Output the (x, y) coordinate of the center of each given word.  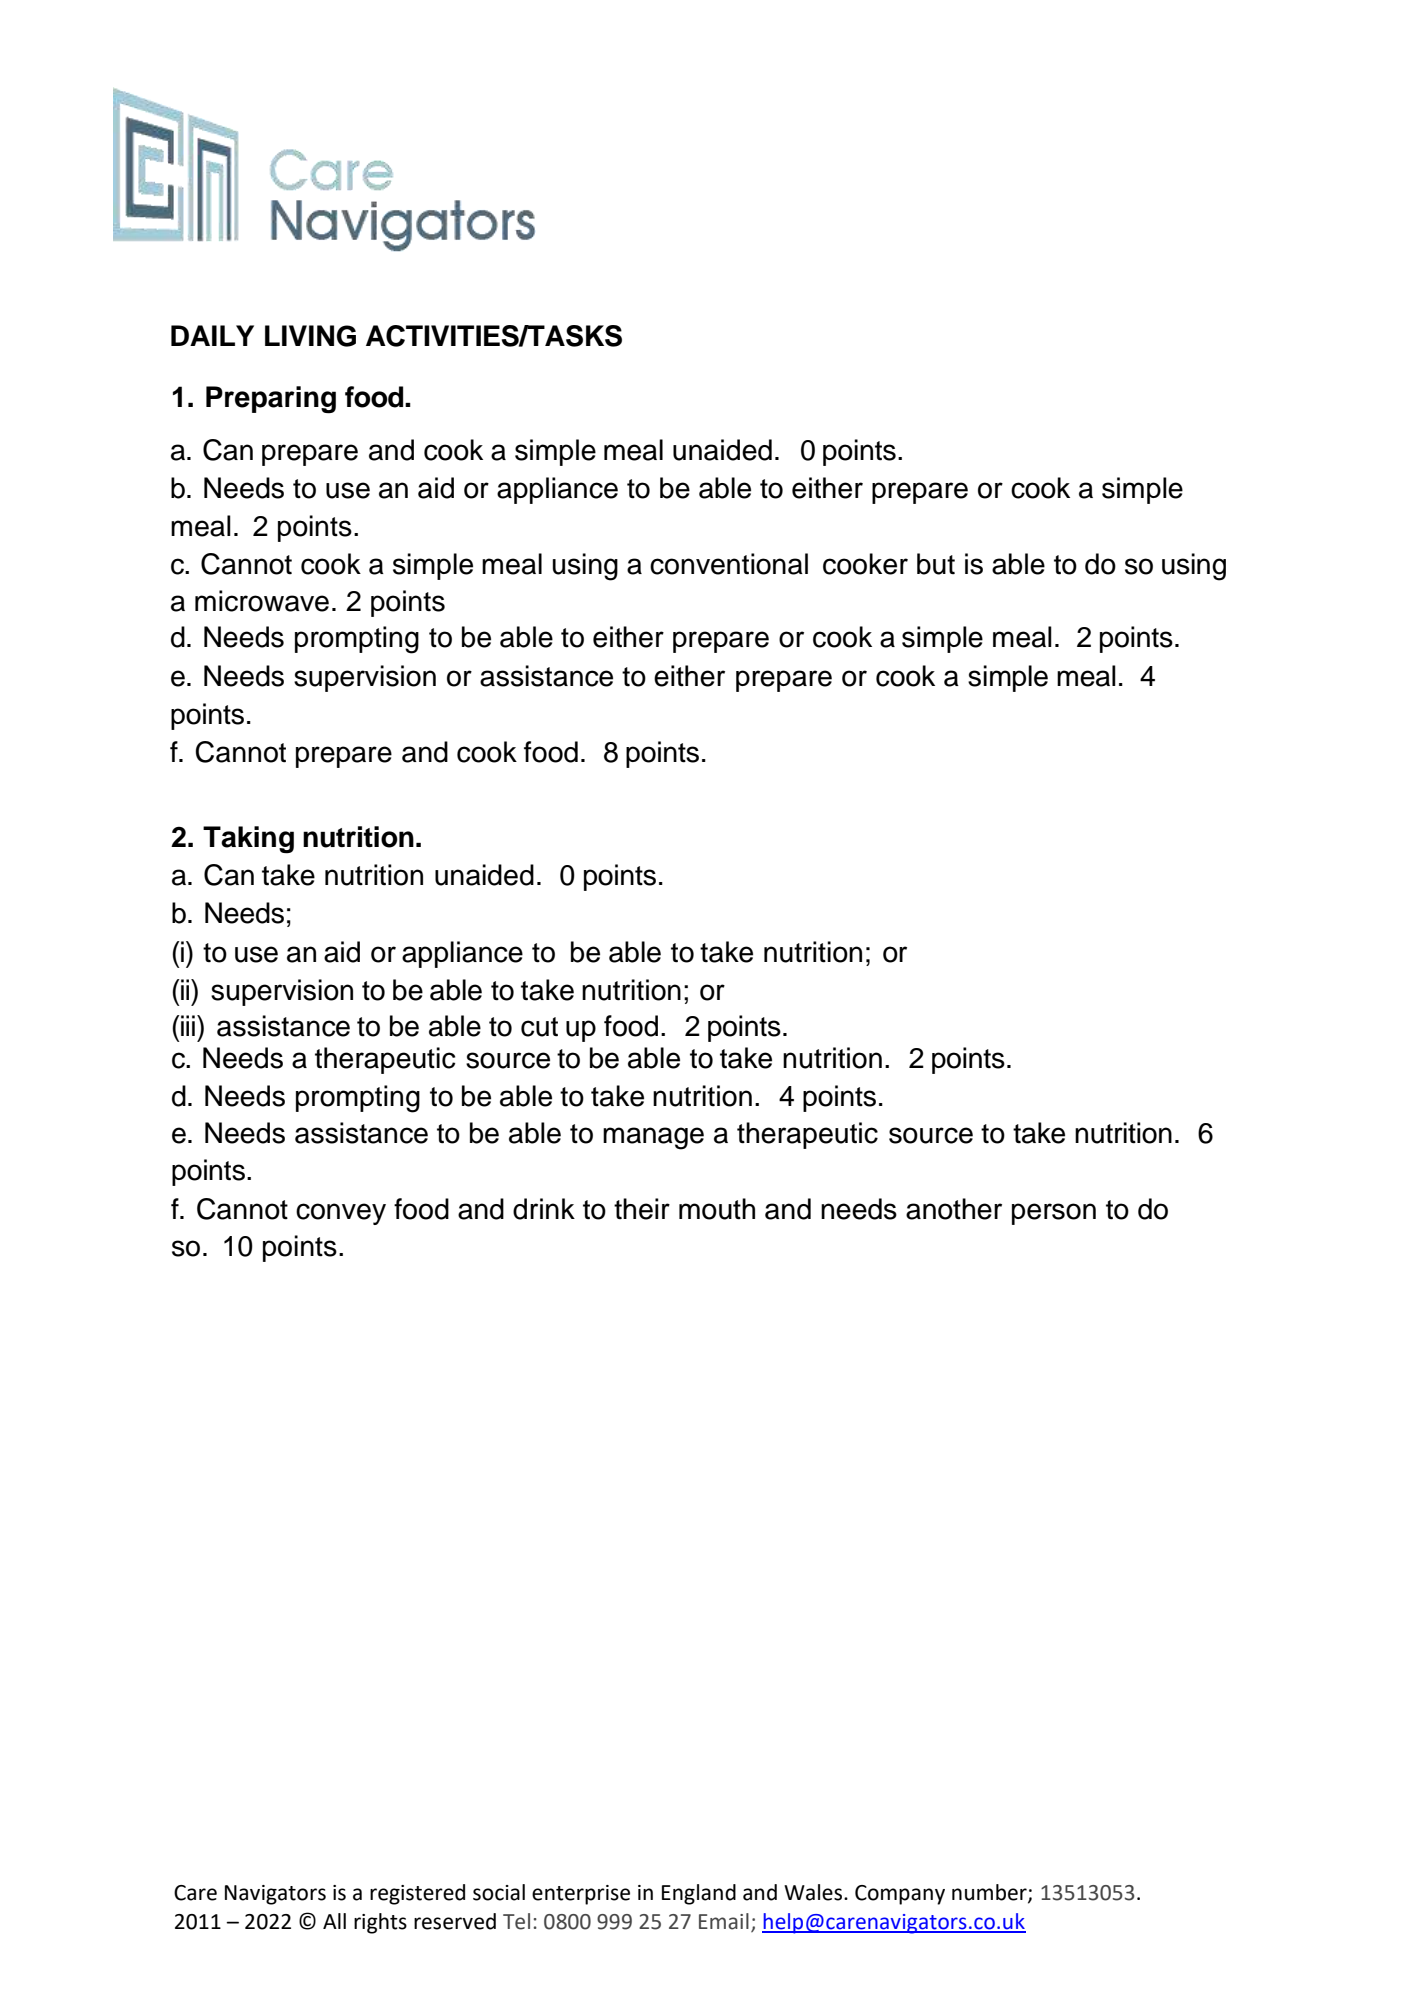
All (334, 1921)
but (936, 564)
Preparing (271, 400)
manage (653, 1138)
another (954, 1209)
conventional (729, 564)
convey (341, 1214)
